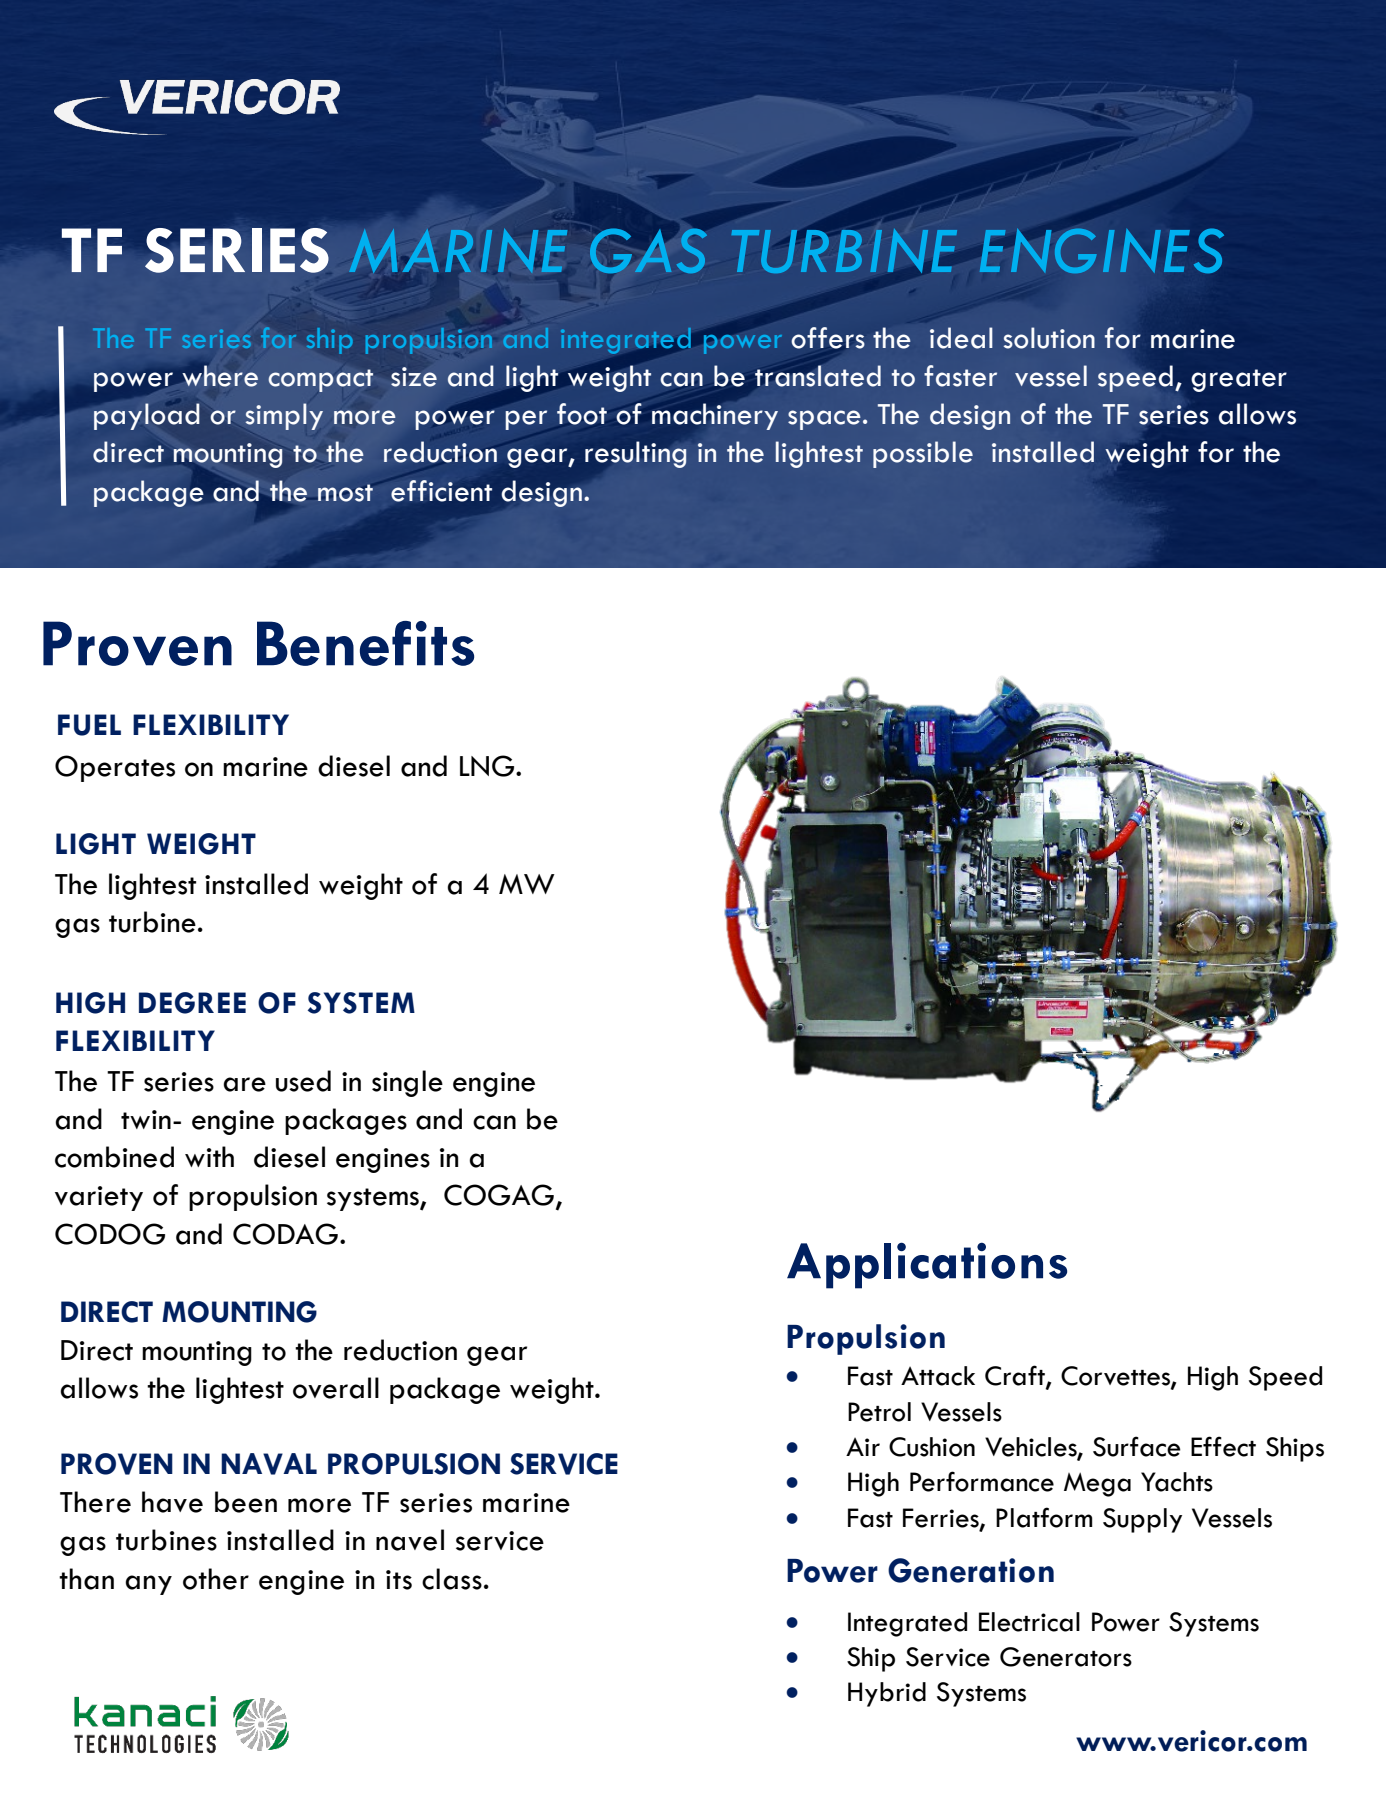 Image resolution: width=1386 pixels, height=1794 pixels. I want to click on Hybrid, so click(887, 1694).
